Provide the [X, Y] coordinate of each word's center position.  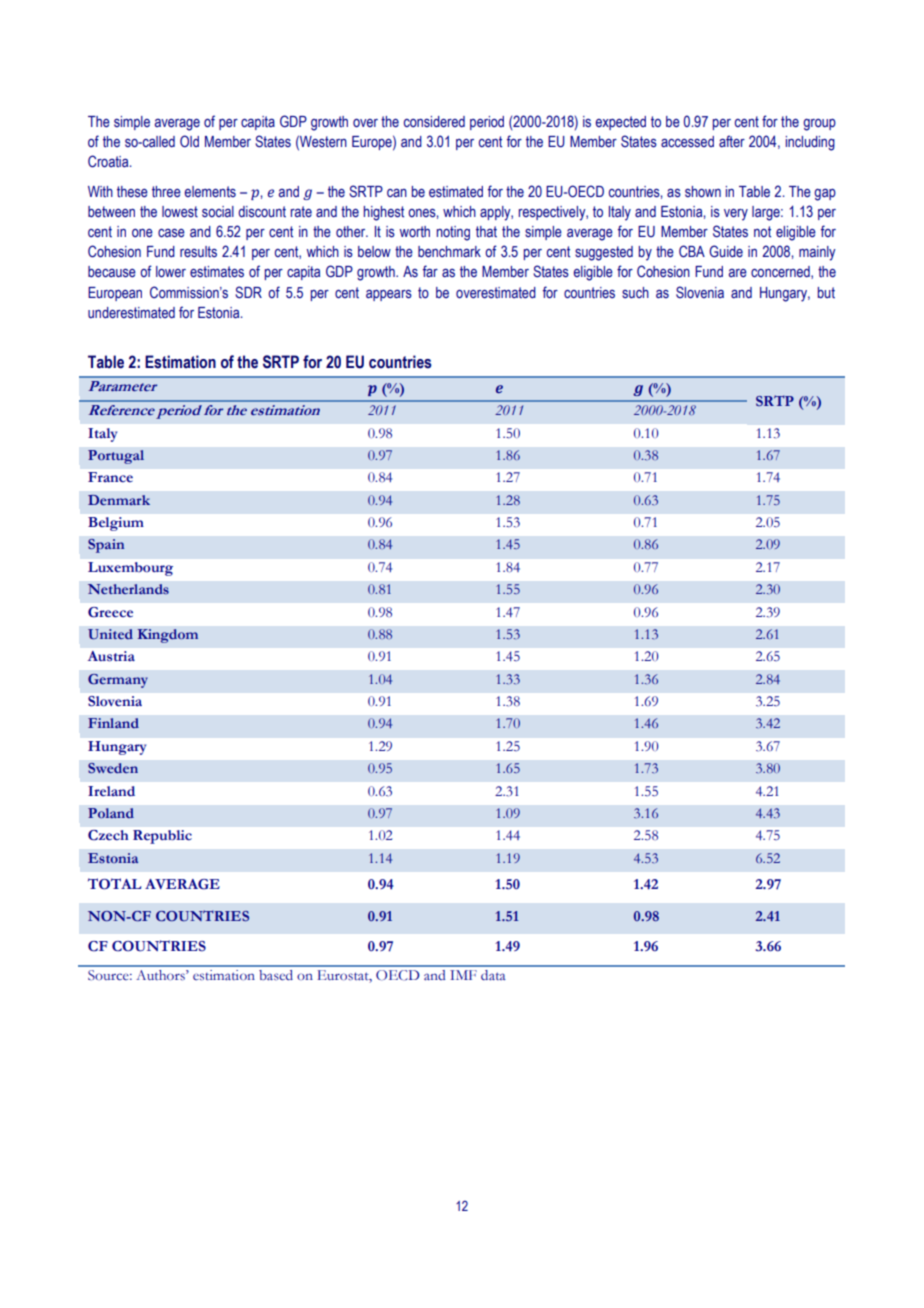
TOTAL [114, 884]
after [732, 141]
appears [389, 295]
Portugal [116, 457]
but [826, 292]
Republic [162, 837]
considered [434, 122]
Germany [118, 681]
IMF [463, 975]
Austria [111, 656]
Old [189, 141]
